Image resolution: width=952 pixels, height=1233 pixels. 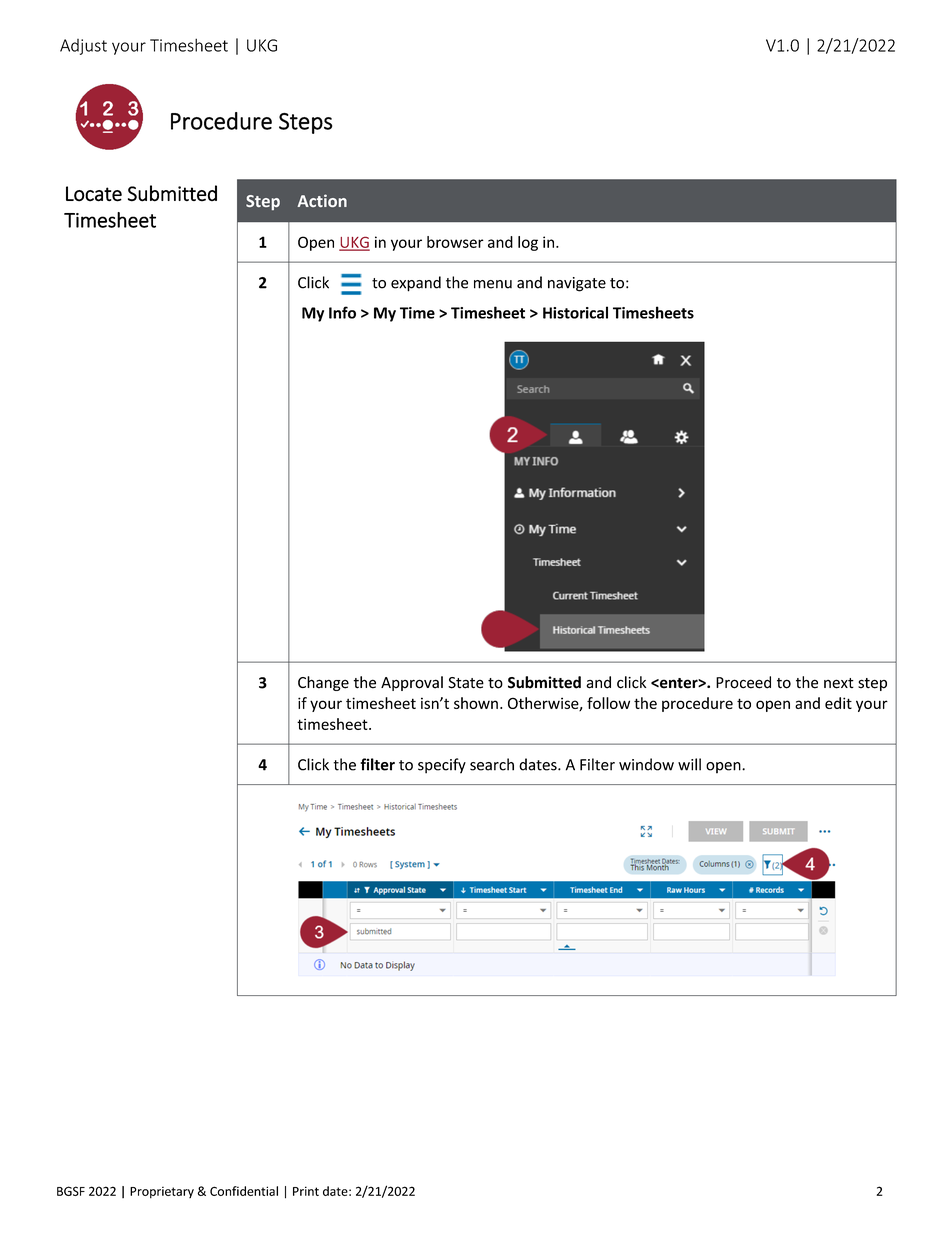 What do you see at coordinates (575, 312) in the page?
I see `Historical` at bounding box center [575, 312].
